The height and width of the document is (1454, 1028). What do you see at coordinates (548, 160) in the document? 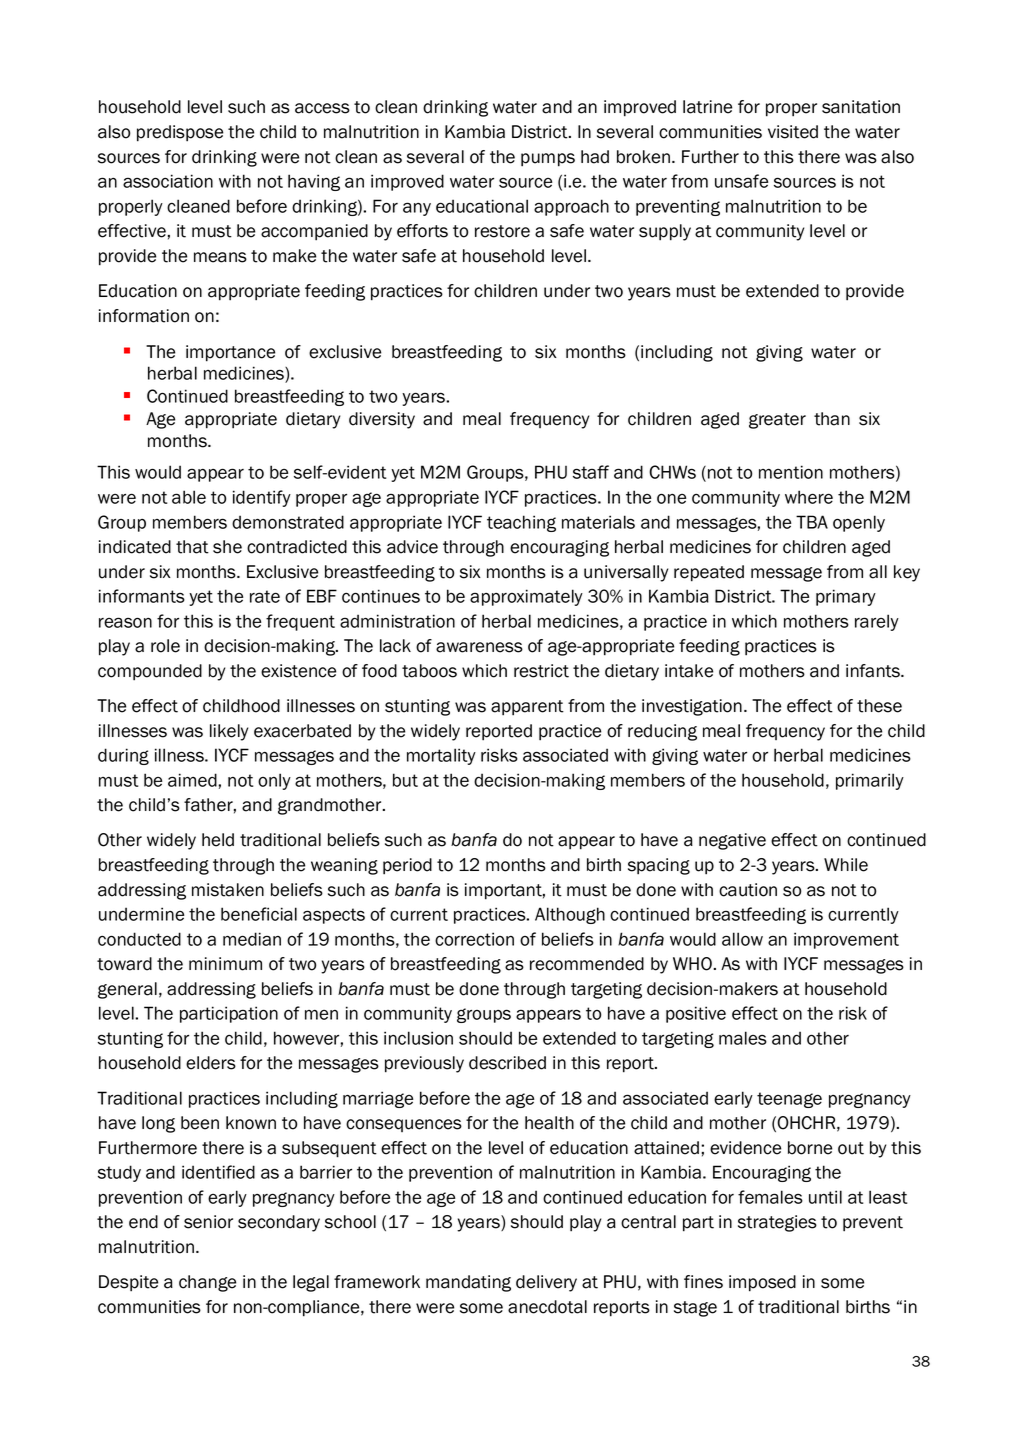
I see `pumps` at bounding box center [548, 160].
